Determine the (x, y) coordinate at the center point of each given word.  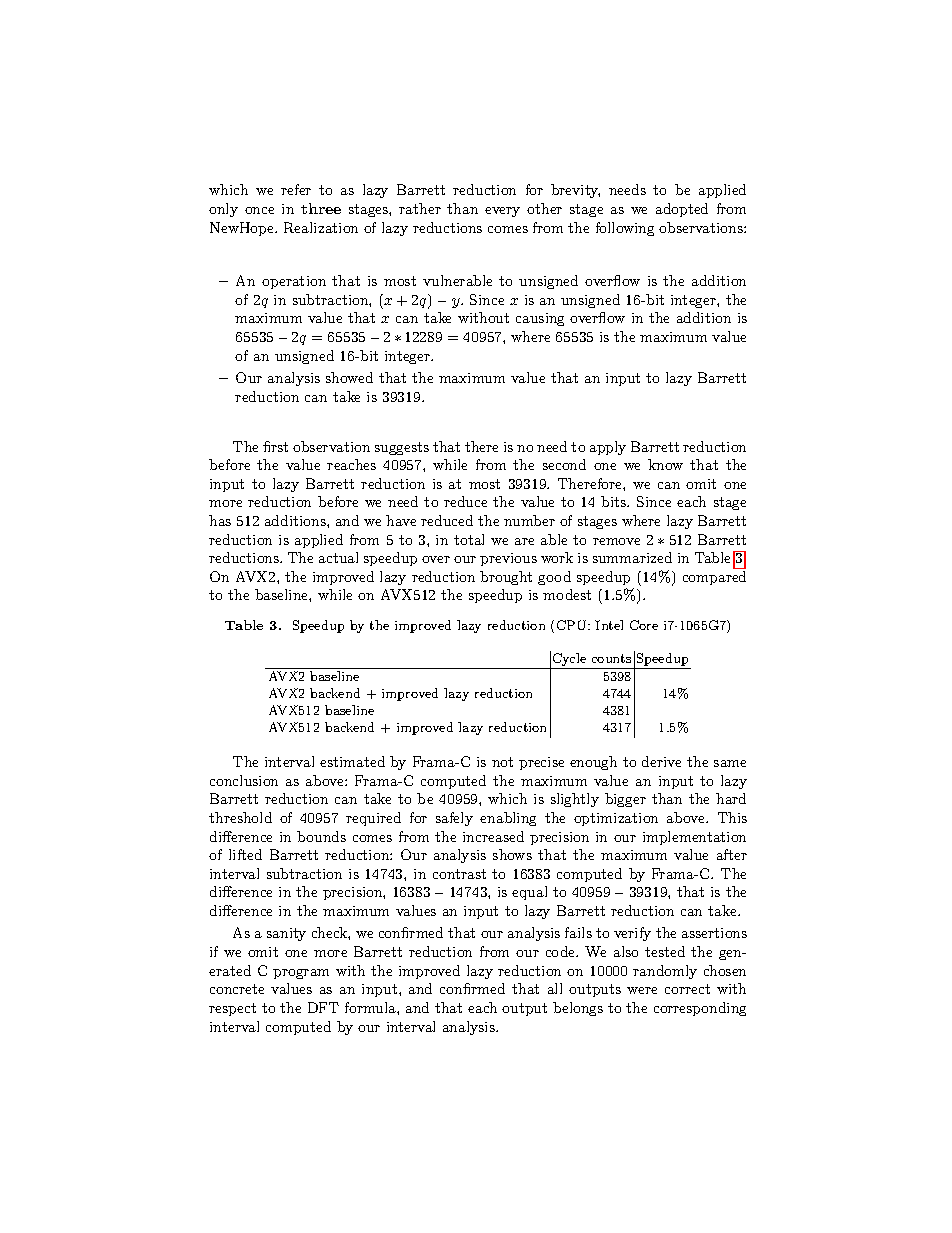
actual (338, 557)
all (555, 988)
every (502, 212)
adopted (682, 210)
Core (644, 625)
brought (506, 578)
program (301, 974)
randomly (665, 972)
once (259, 210)
